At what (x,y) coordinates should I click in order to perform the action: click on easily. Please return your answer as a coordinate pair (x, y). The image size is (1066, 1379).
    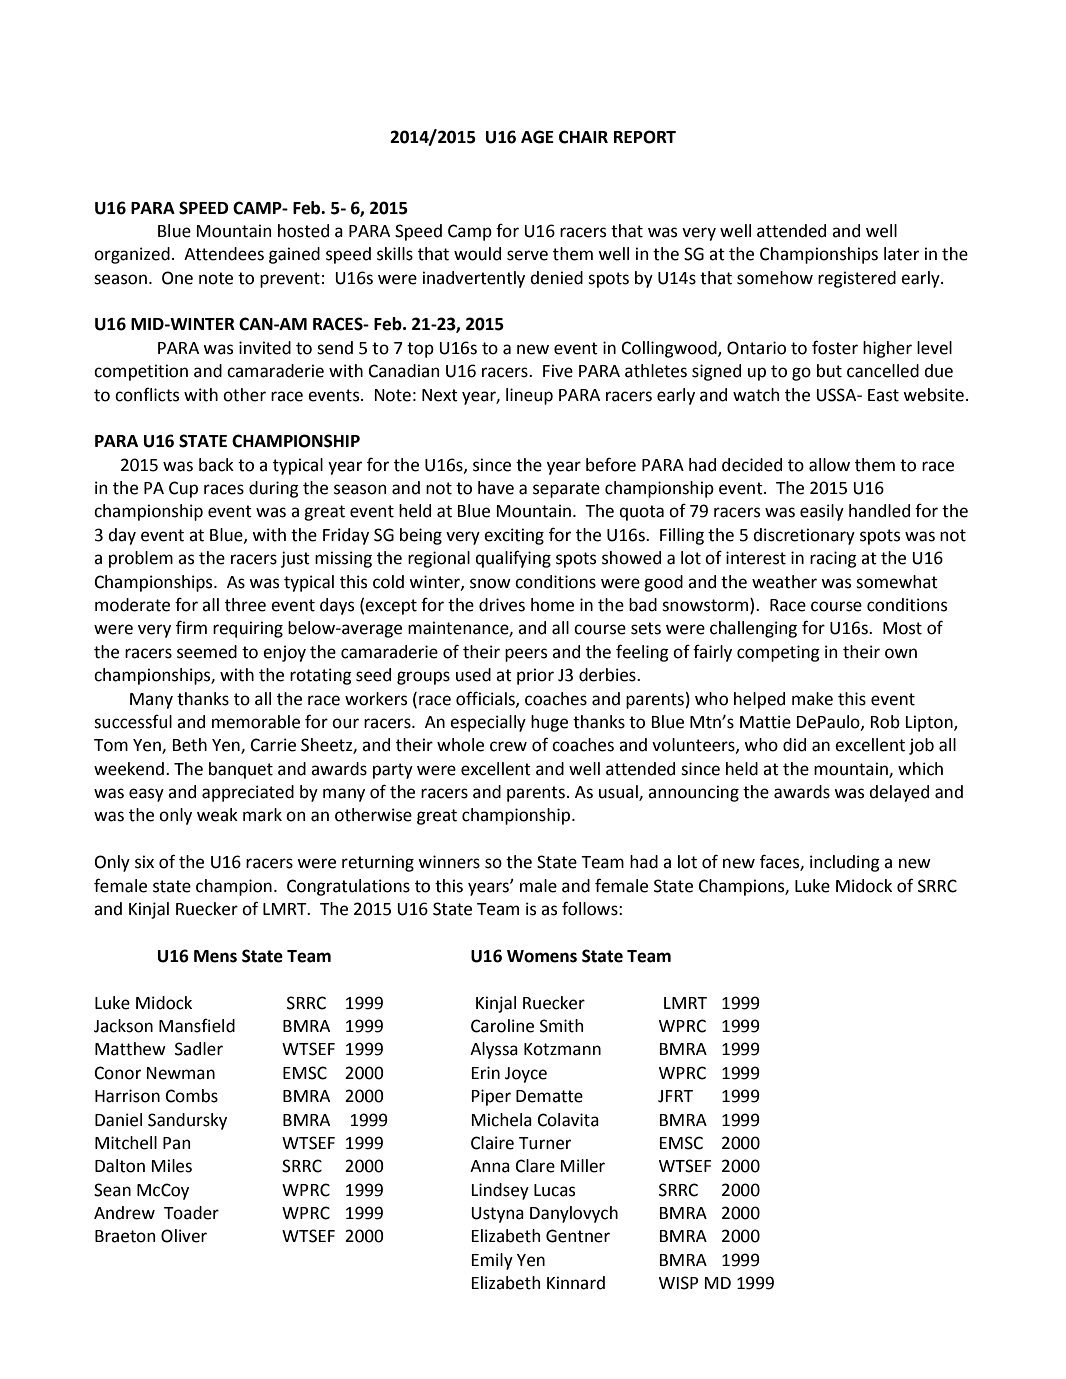
    Looking at the image, I should click on (822, 512).
